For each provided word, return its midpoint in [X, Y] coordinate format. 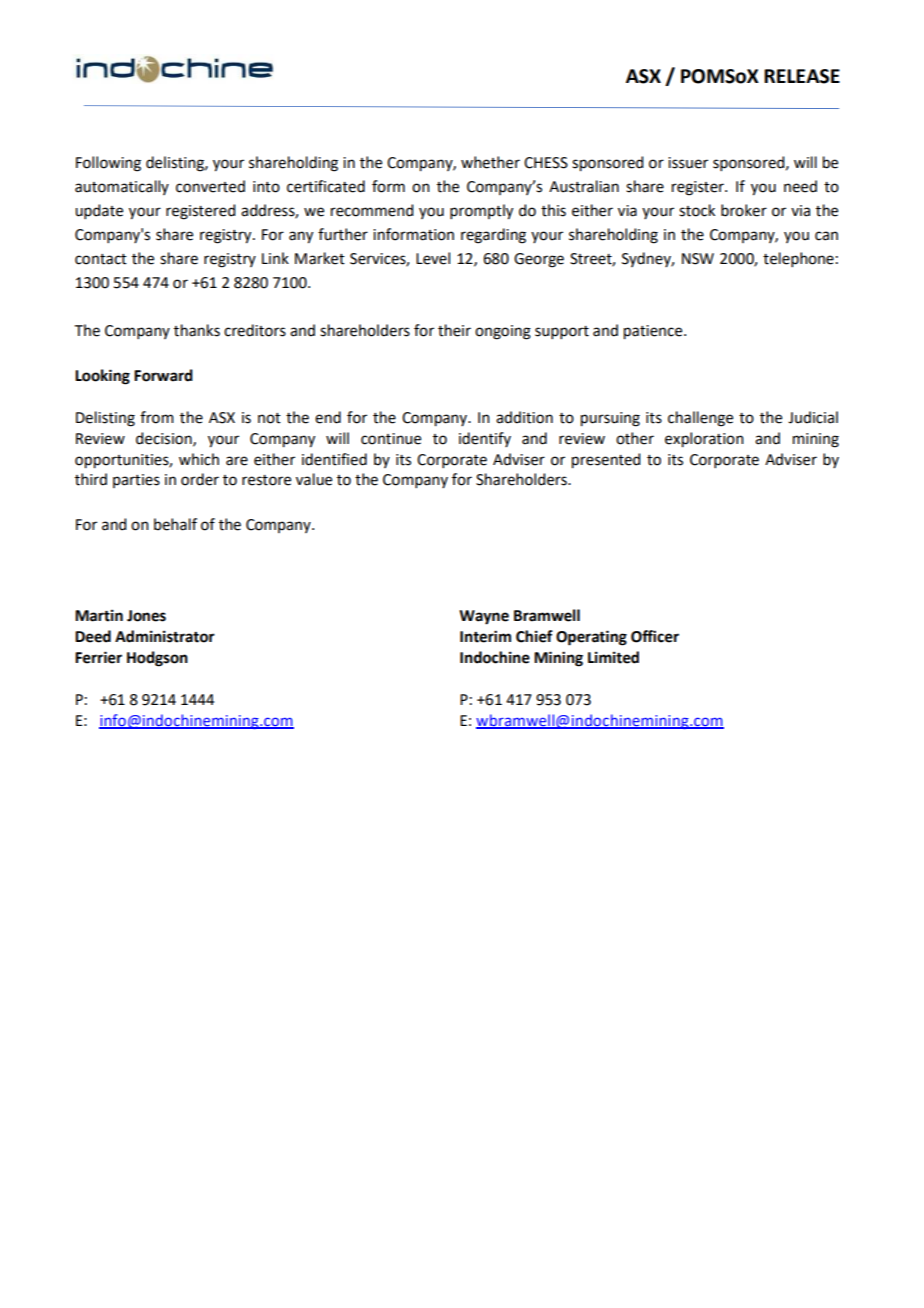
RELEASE [802, 76]
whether [490, 162]
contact [101, 259]
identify [485, 439]
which [199, 459]
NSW [698, 259]
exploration [704, 440]
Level [433, 258]
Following [108, 164]
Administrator [165, 636]
